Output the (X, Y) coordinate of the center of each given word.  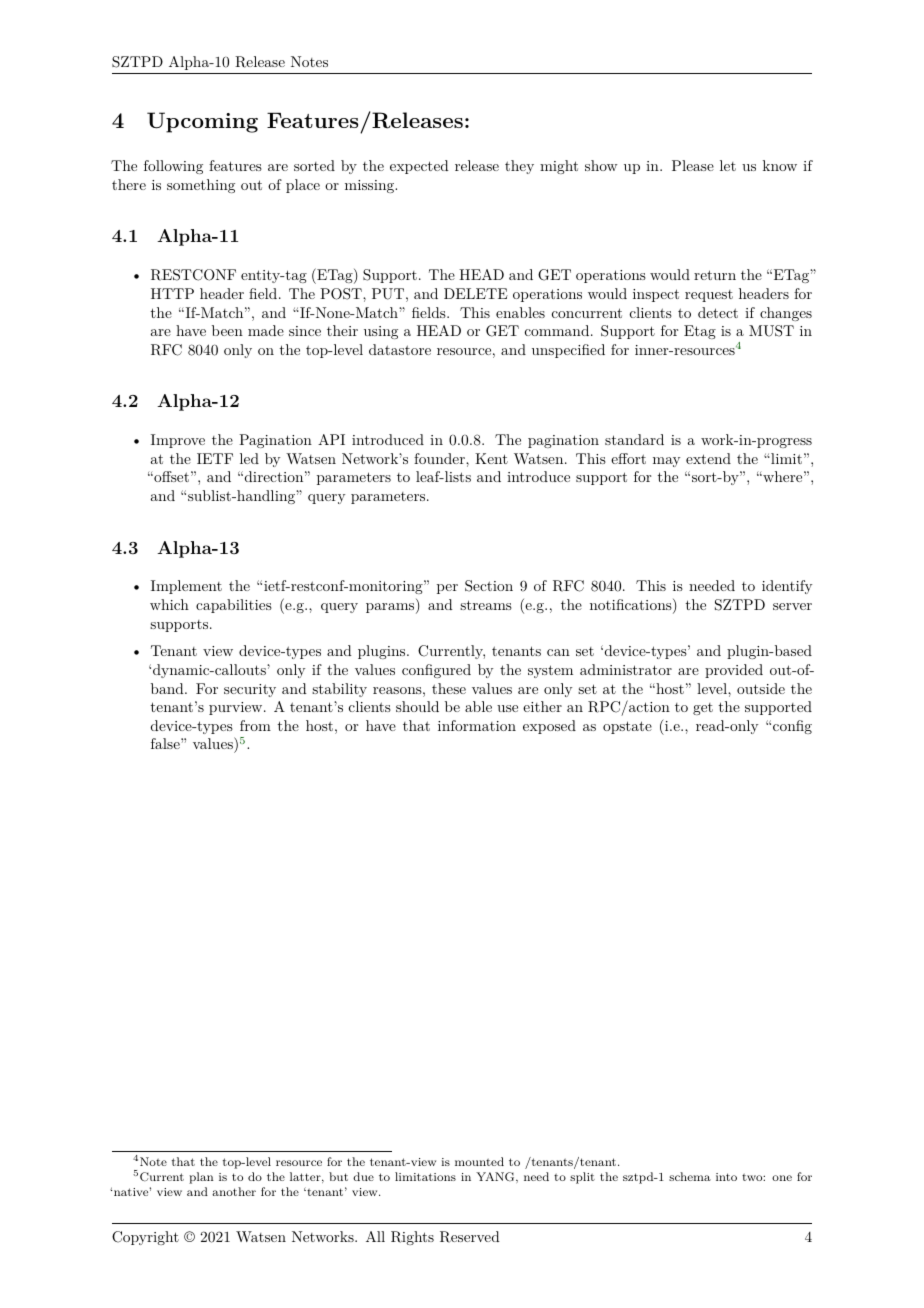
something (201, 186)
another (234, 1191)
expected (419, 167)
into (726, 1177)
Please (693, 165)
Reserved (470, 1237)
